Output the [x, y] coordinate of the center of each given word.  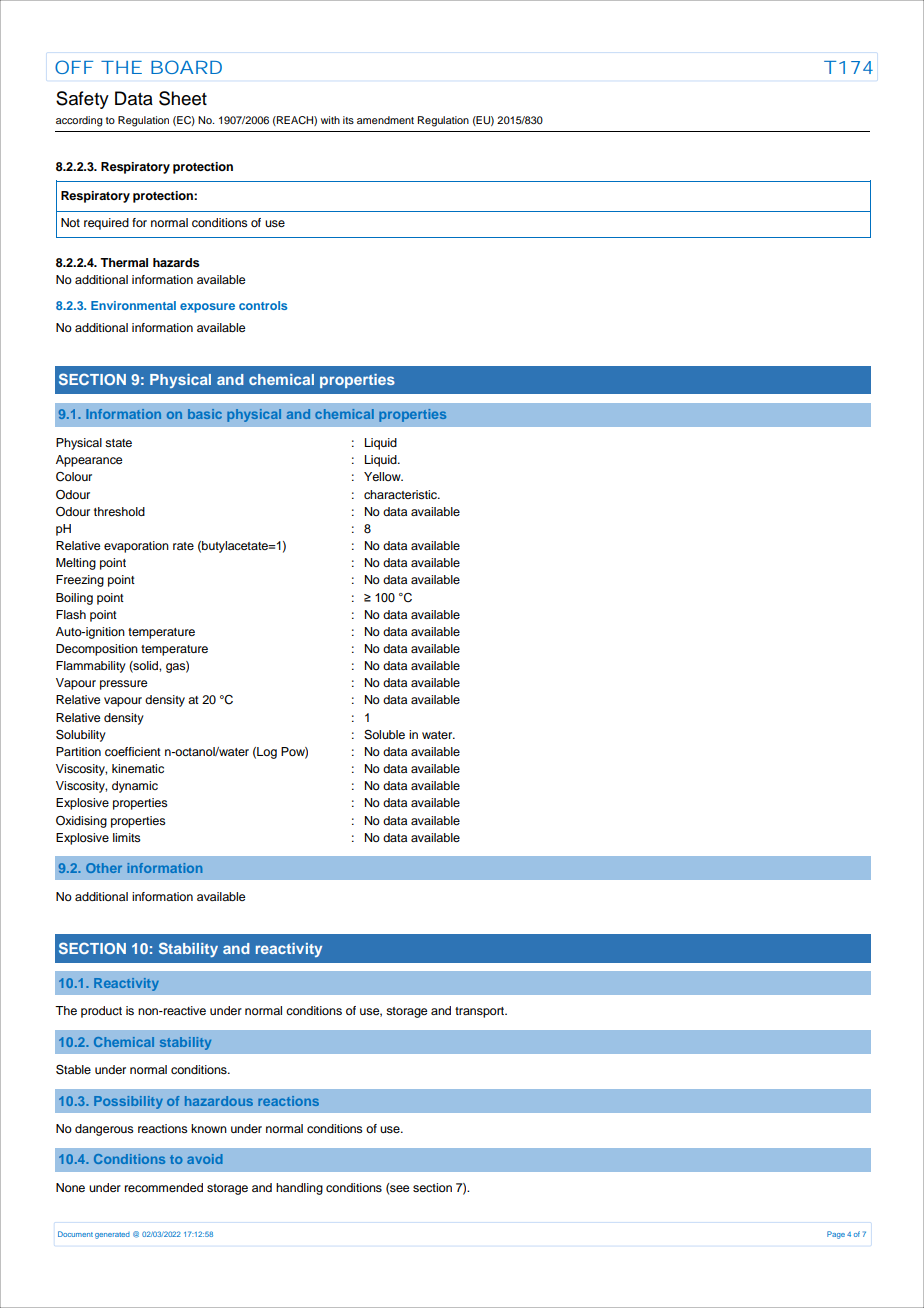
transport [481, 1012]
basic [205, 414]
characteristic [402, 494]
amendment [385, 120]
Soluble [384, 735]
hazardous [219, 1101]
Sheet [183, 98]
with [330, 120]
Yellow [383, 476]
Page [836, 1235]
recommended [164, 1187]
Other [104, 868]
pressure [123, 685]
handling [299, 1189]
